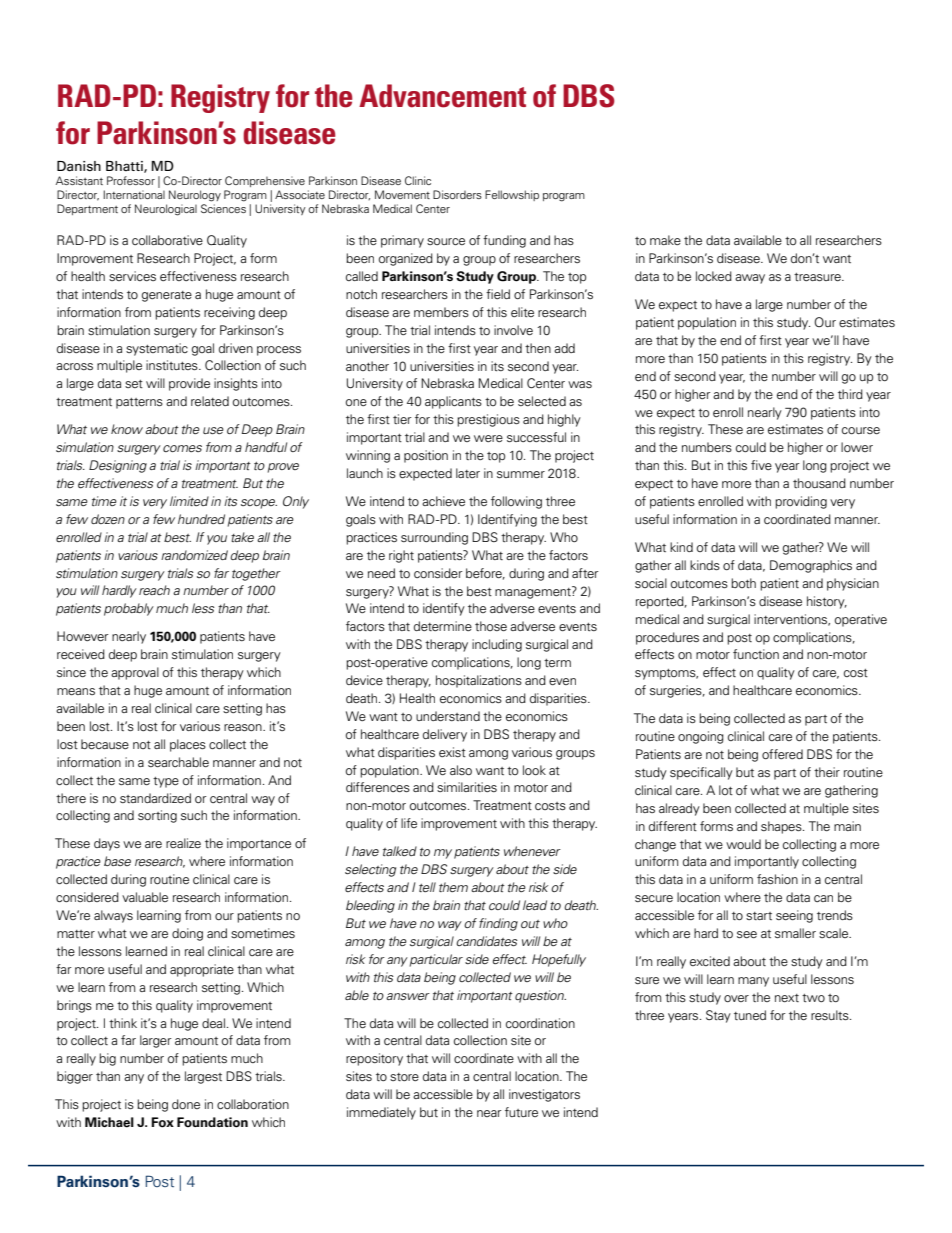 The image size is (952, 1233). Describe the element at coordinates (743, 844) in the screenshot. I see `would` at that location.
